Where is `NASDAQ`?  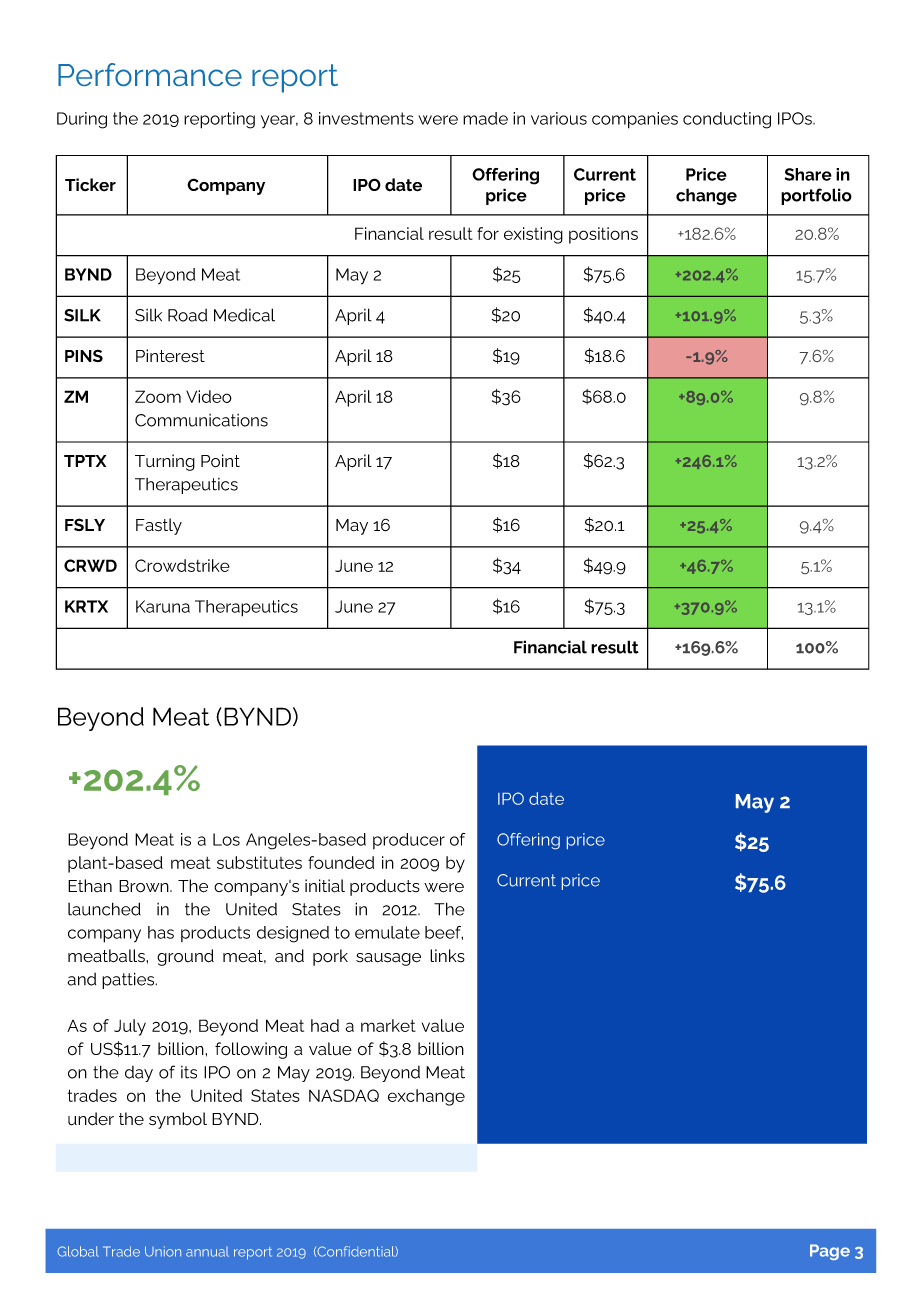
NASDAQ is located at coordinates (344, 1095).
